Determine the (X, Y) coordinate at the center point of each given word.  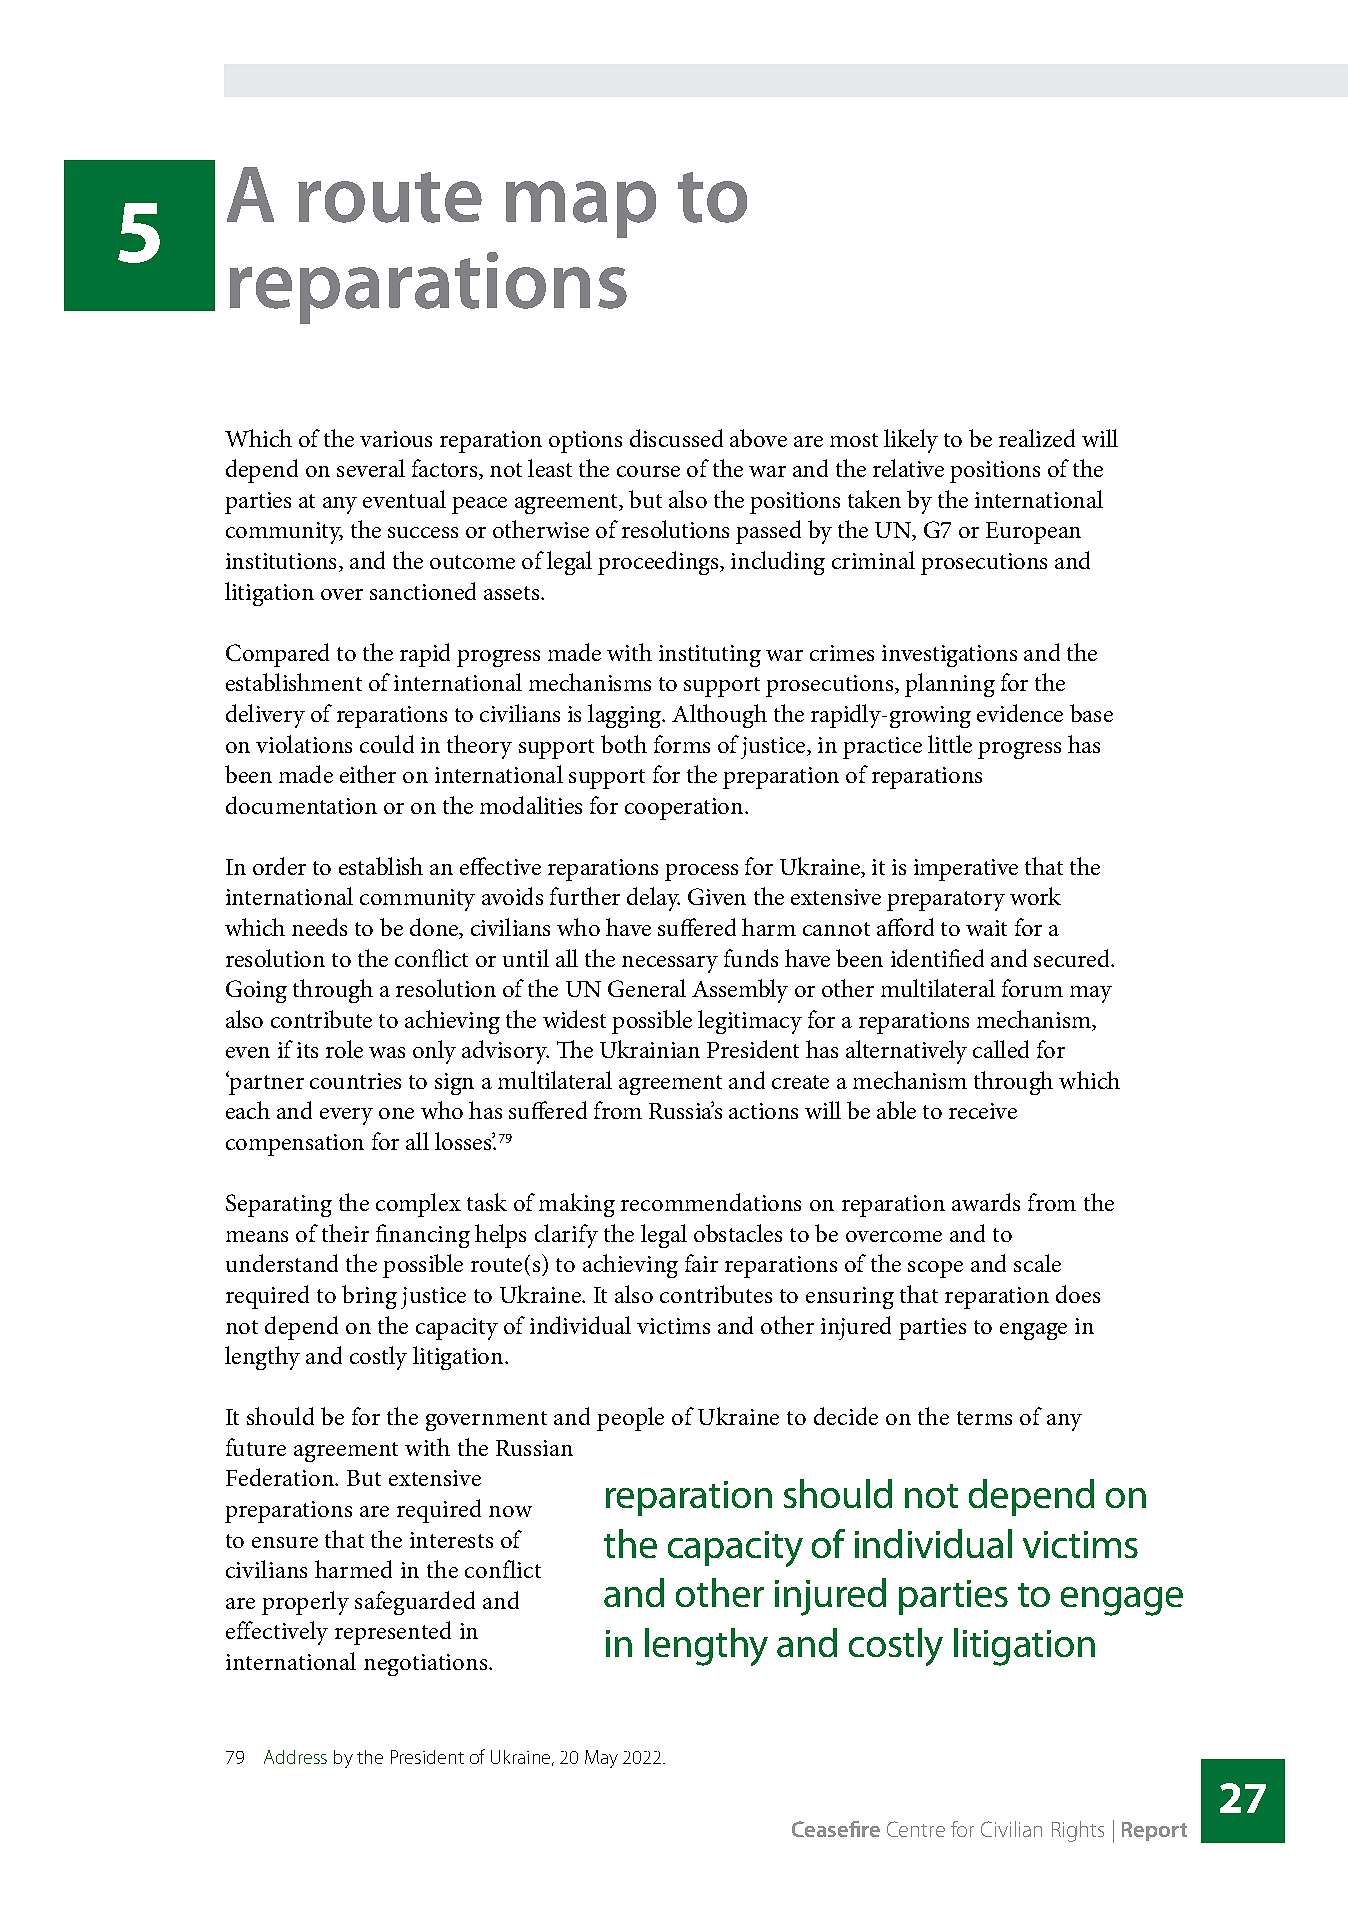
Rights (1078, 1831)
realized (1037, 438)
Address (295, 1757)
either (368, 774)
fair (701, 1263)
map (581, 209)
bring (369, 1297)
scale (1037, 1263)
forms (682, 744)
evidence (1020, 713)
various (396, 439)
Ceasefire (836, 1829)
